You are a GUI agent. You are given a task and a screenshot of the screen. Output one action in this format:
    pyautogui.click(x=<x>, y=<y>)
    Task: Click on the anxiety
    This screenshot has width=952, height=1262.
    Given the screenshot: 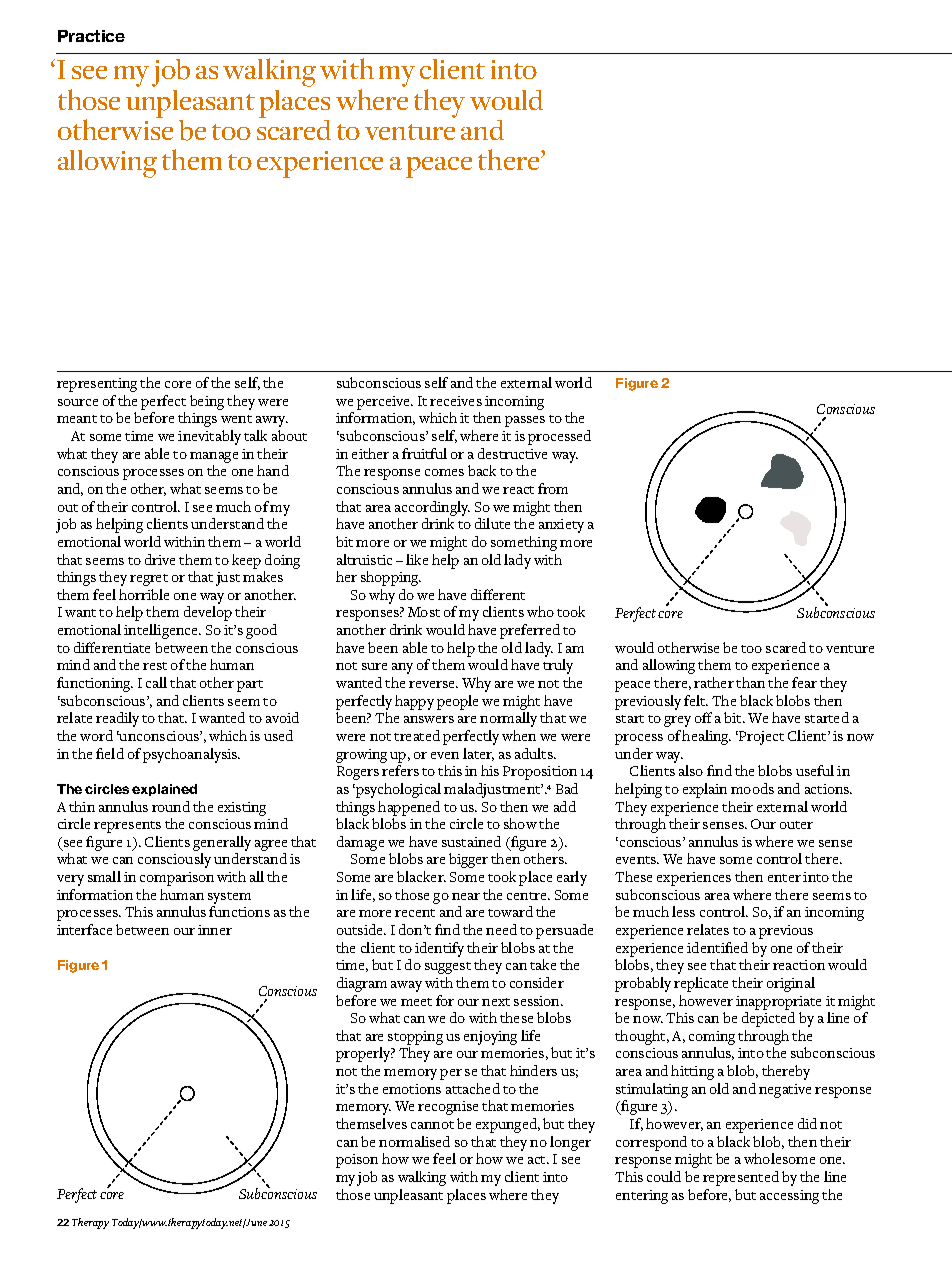 What is the action you would take?
    pyautogui.click(x=561, y=526)
